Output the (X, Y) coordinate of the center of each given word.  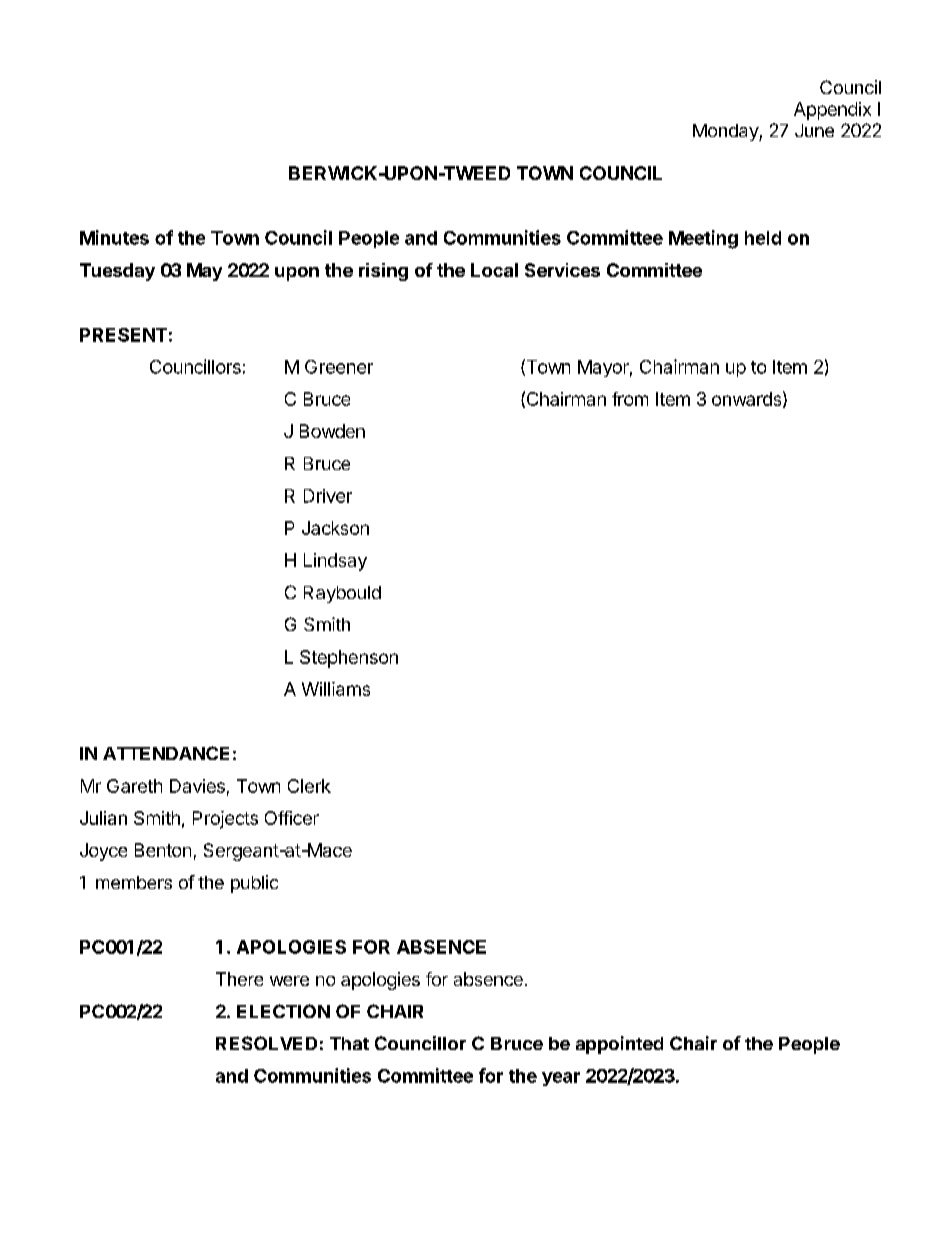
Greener (339, 367)
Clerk (309, 786)
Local (494, 270)
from (630, 399)
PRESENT (123, 335)
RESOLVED (266, 1043)
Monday (726, 132)
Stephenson (349, 659)
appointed (619, 1045)
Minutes (114, 237)
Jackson (335, 528)
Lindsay (335, 562)
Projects (225, 820)
